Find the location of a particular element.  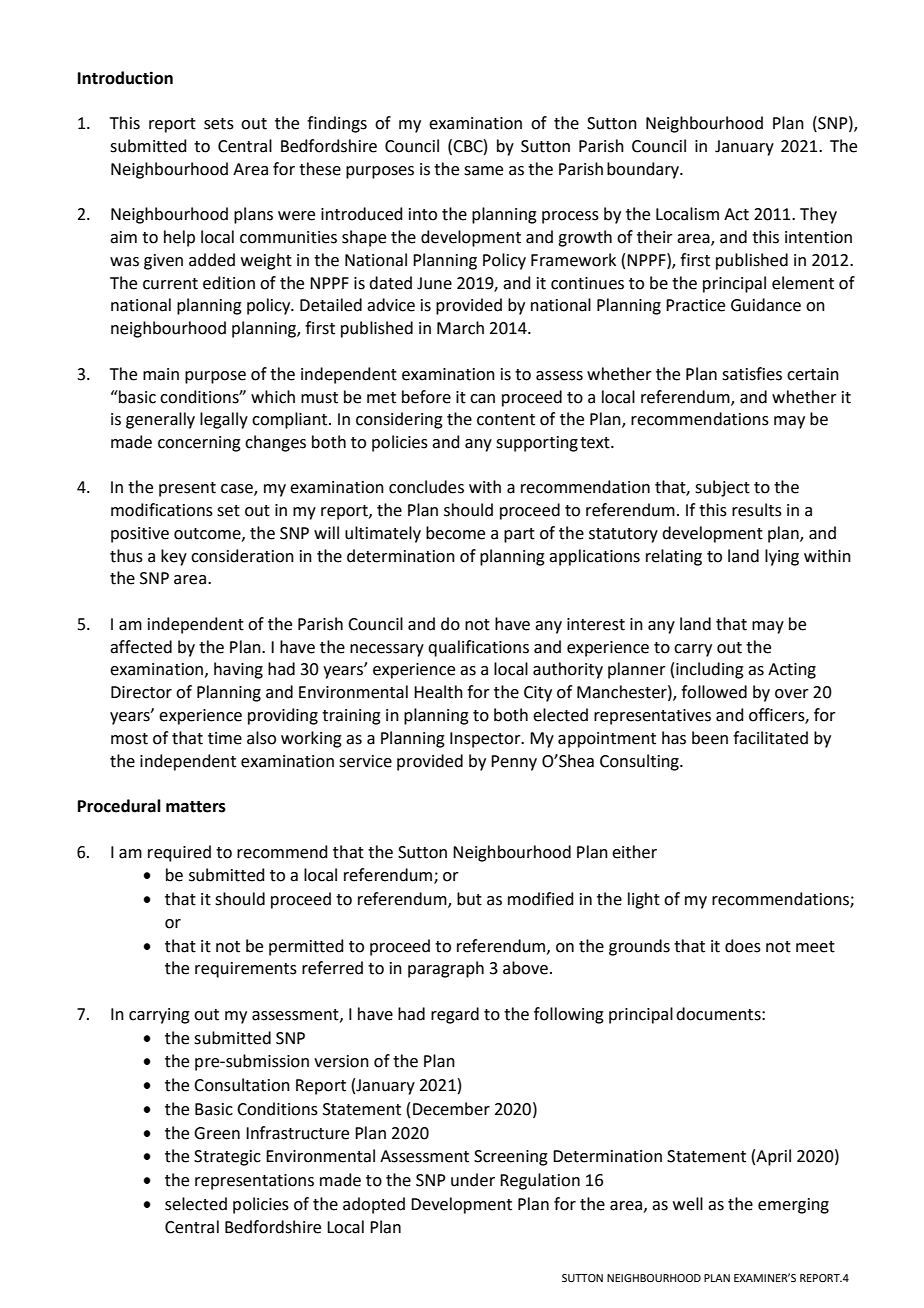

concerning is located at coordinates (199, 444).
